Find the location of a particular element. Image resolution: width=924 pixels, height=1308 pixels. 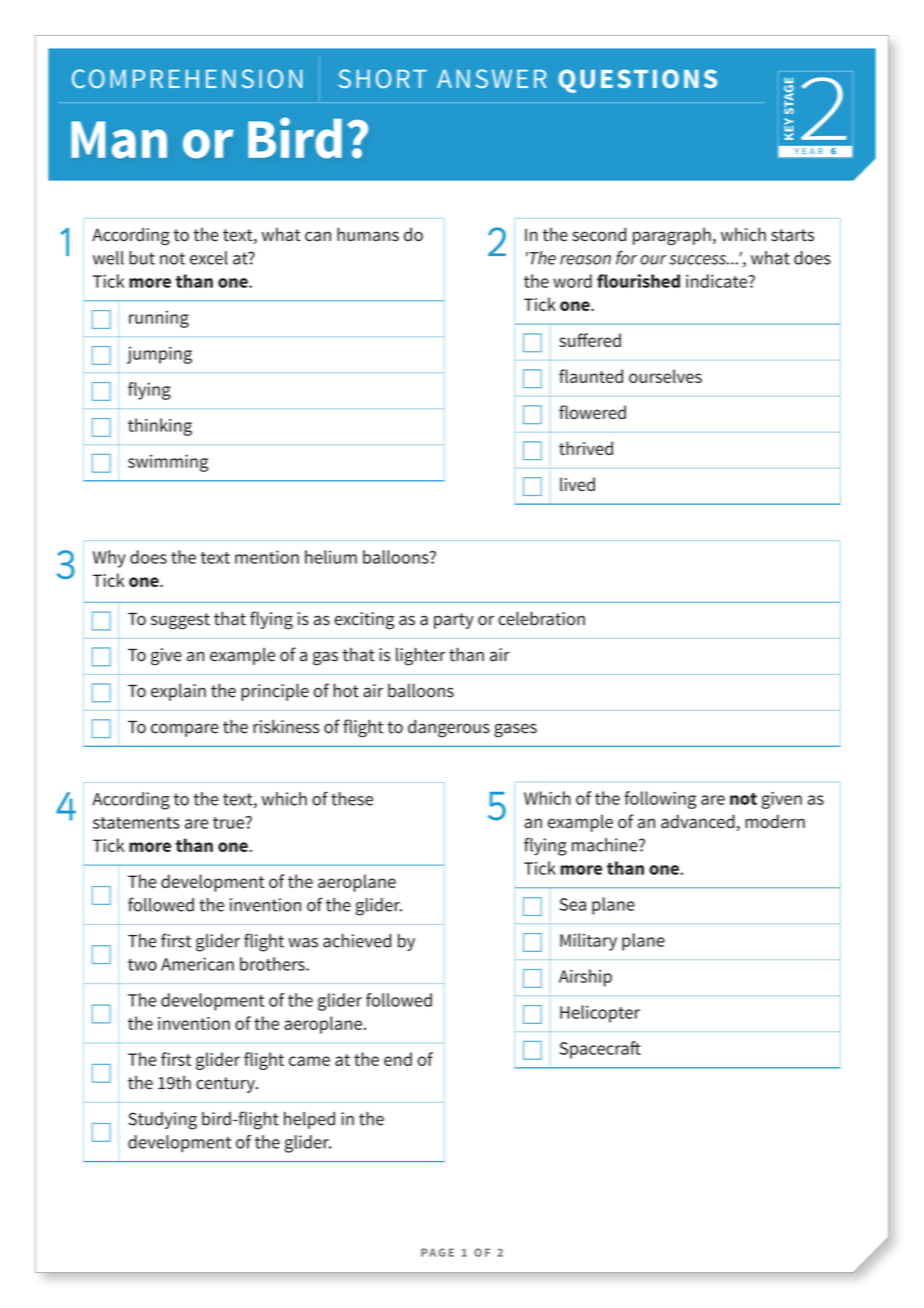

ourselves is located at coordinates (665, 376).
